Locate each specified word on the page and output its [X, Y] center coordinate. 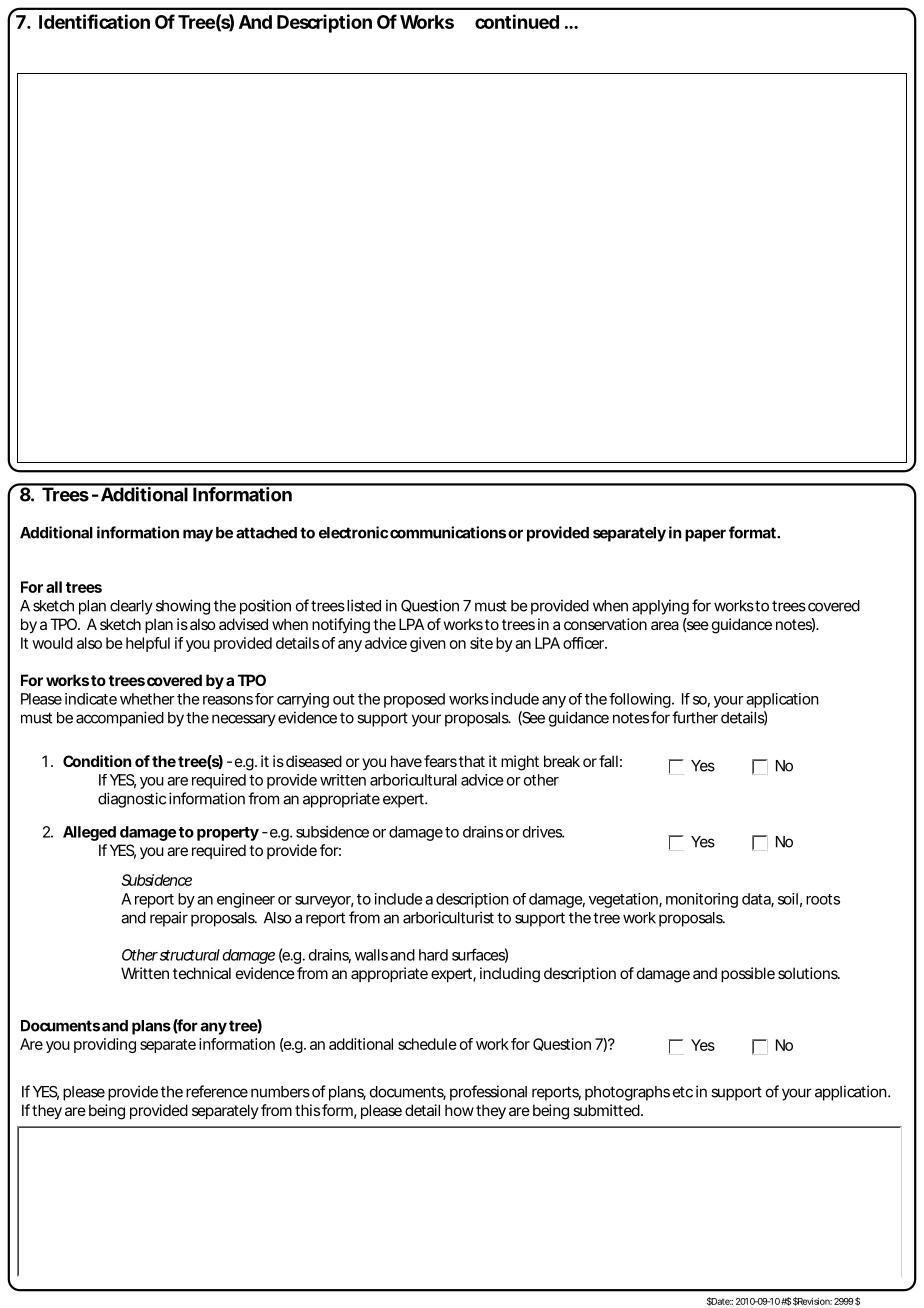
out [344, 699]
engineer [246, 900]
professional [488, 1093]
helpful [148, 644]
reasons [228, 700]
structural [188, 955]
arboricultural [413, 780]
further [695, 717]
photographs [627, 1093]
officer [583, 643]
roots [823, 899]
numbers [280, 1092]
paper [705, 535]
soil [788, 899]
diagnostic [132, 800]
